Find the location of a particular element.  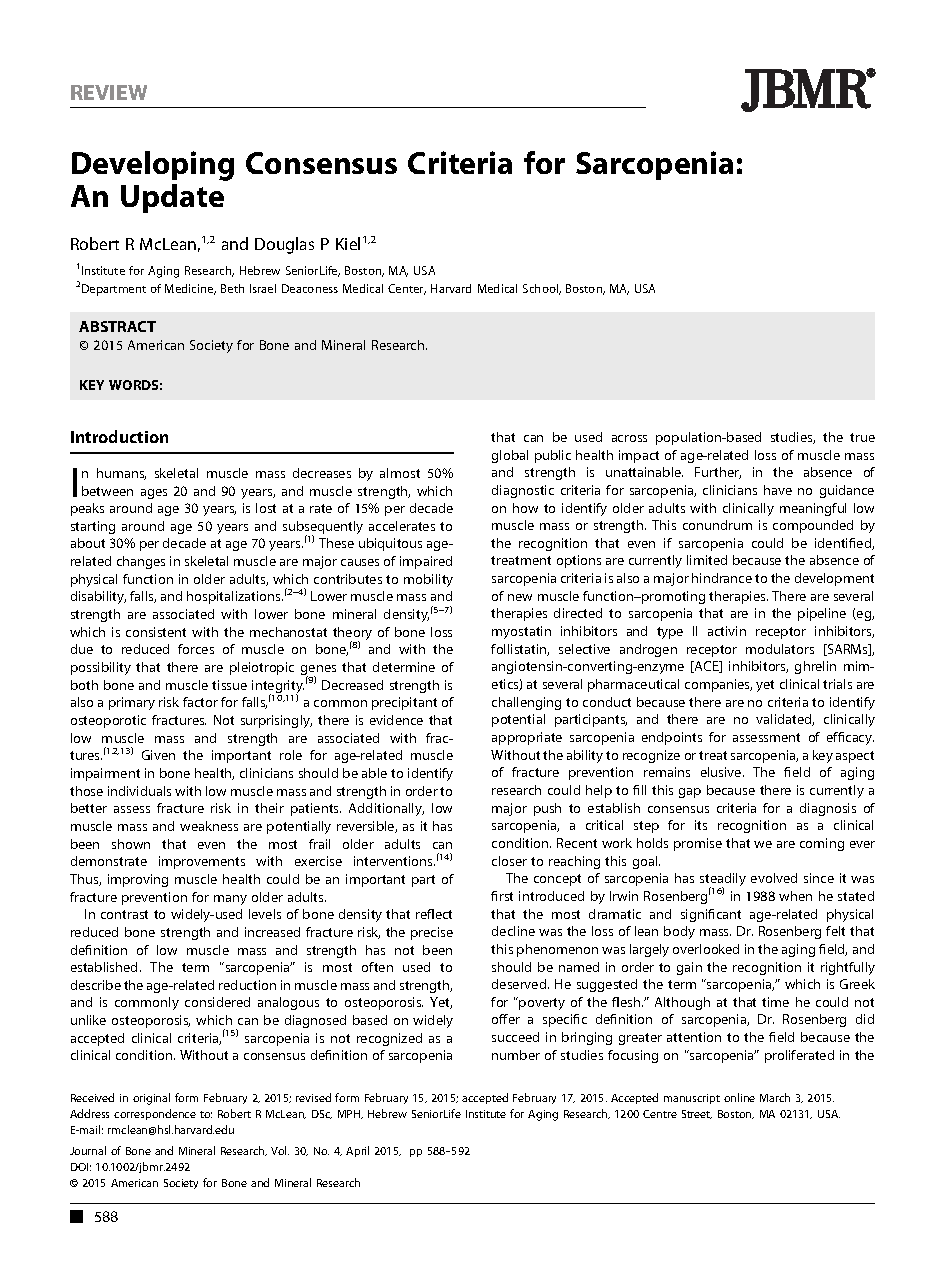

Center is located at coordinates (407, 289).
